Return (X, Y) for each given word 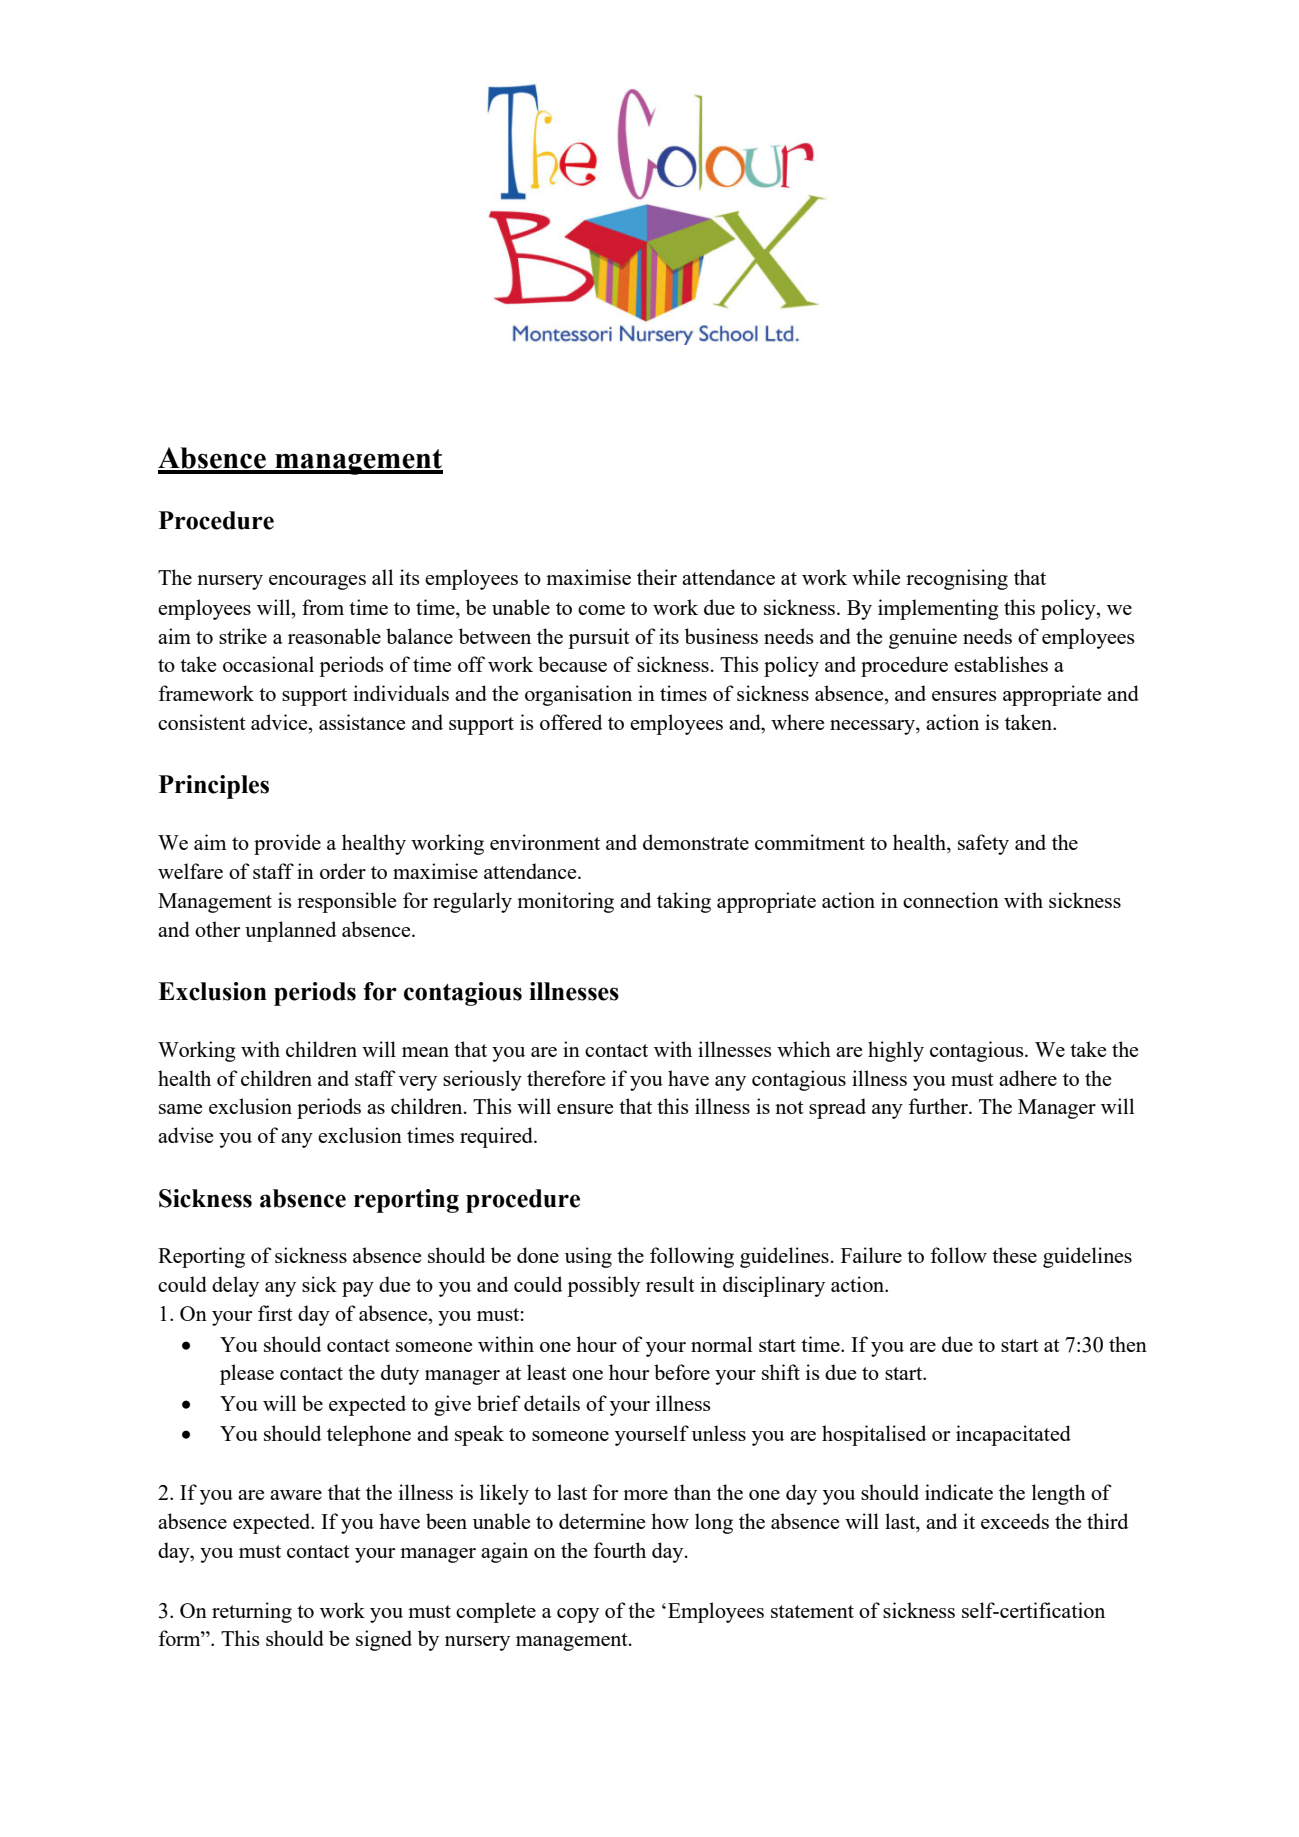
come (601, 610)
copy (578, 1615)
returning (252, 1612)
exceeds (1015, 1521)
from (323, 607)
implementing (938, 609)
